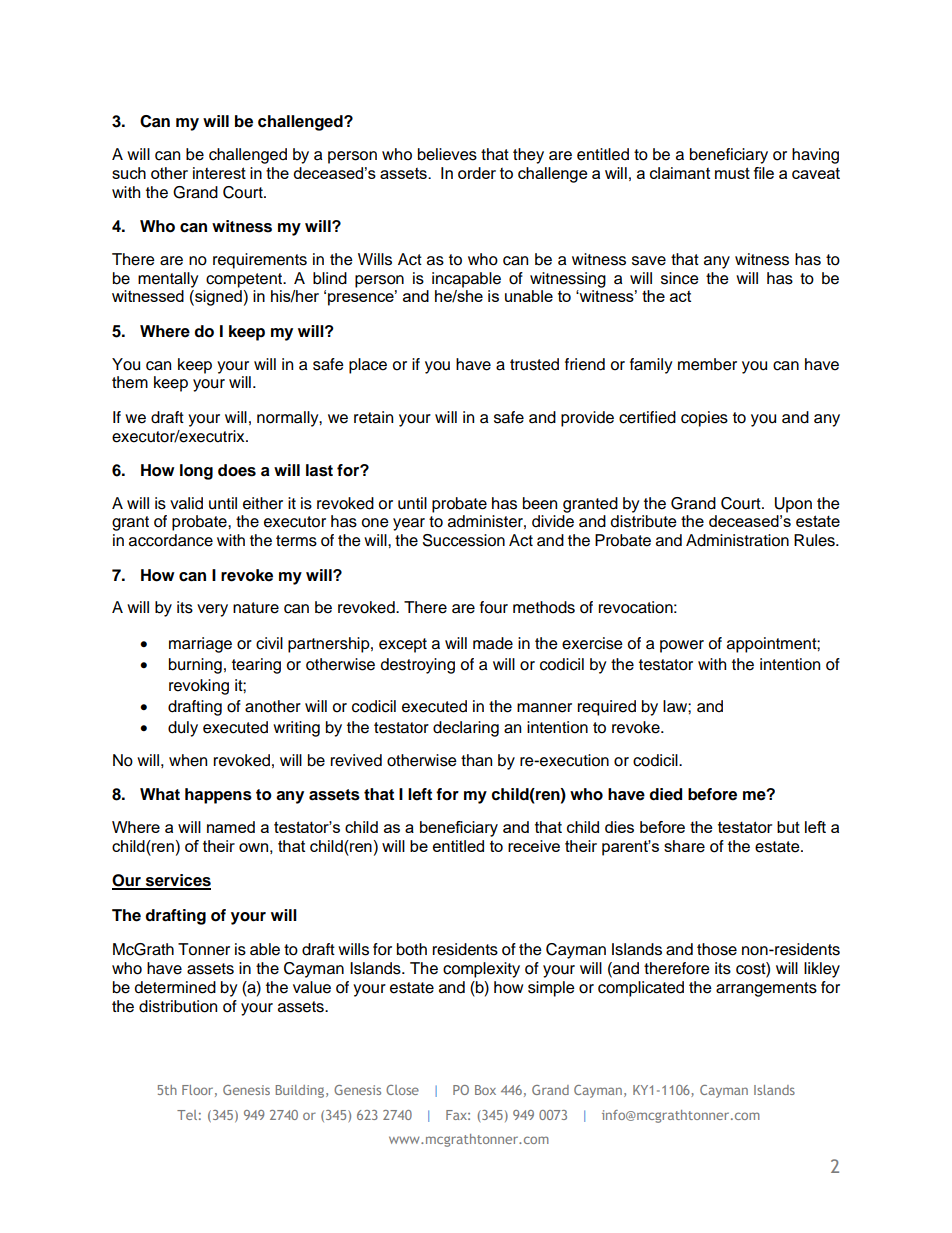 The width and height of the image is (952, 1233). What do you see at coordinates (707, 364) in the image?
I see `member` at bounding box center [707, 364].
